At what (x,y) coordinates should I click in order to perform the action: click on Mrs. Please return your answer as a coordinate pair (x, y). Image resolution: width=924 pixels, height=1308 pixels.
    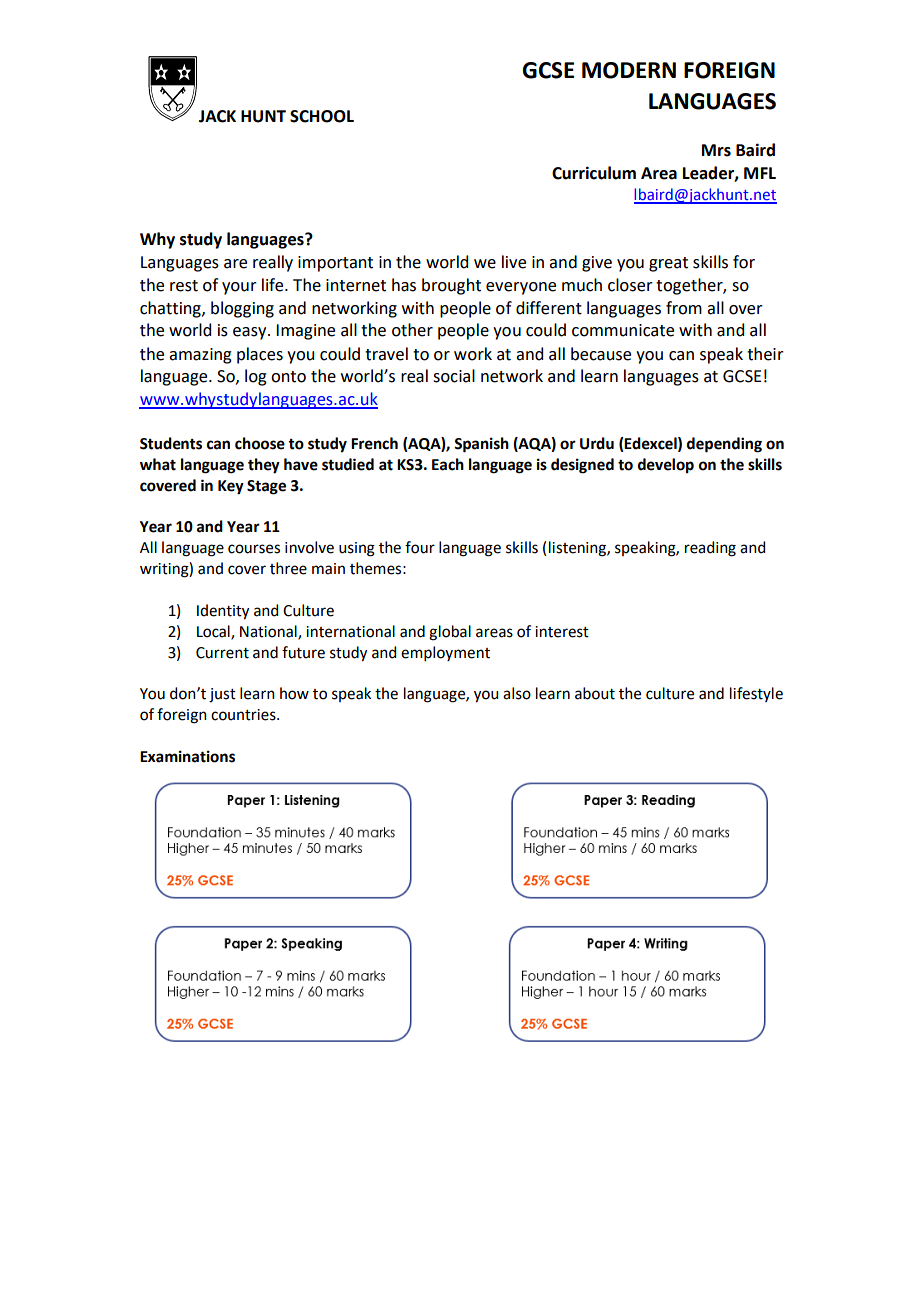
    Looking at the image, I should click on (716, 150).
